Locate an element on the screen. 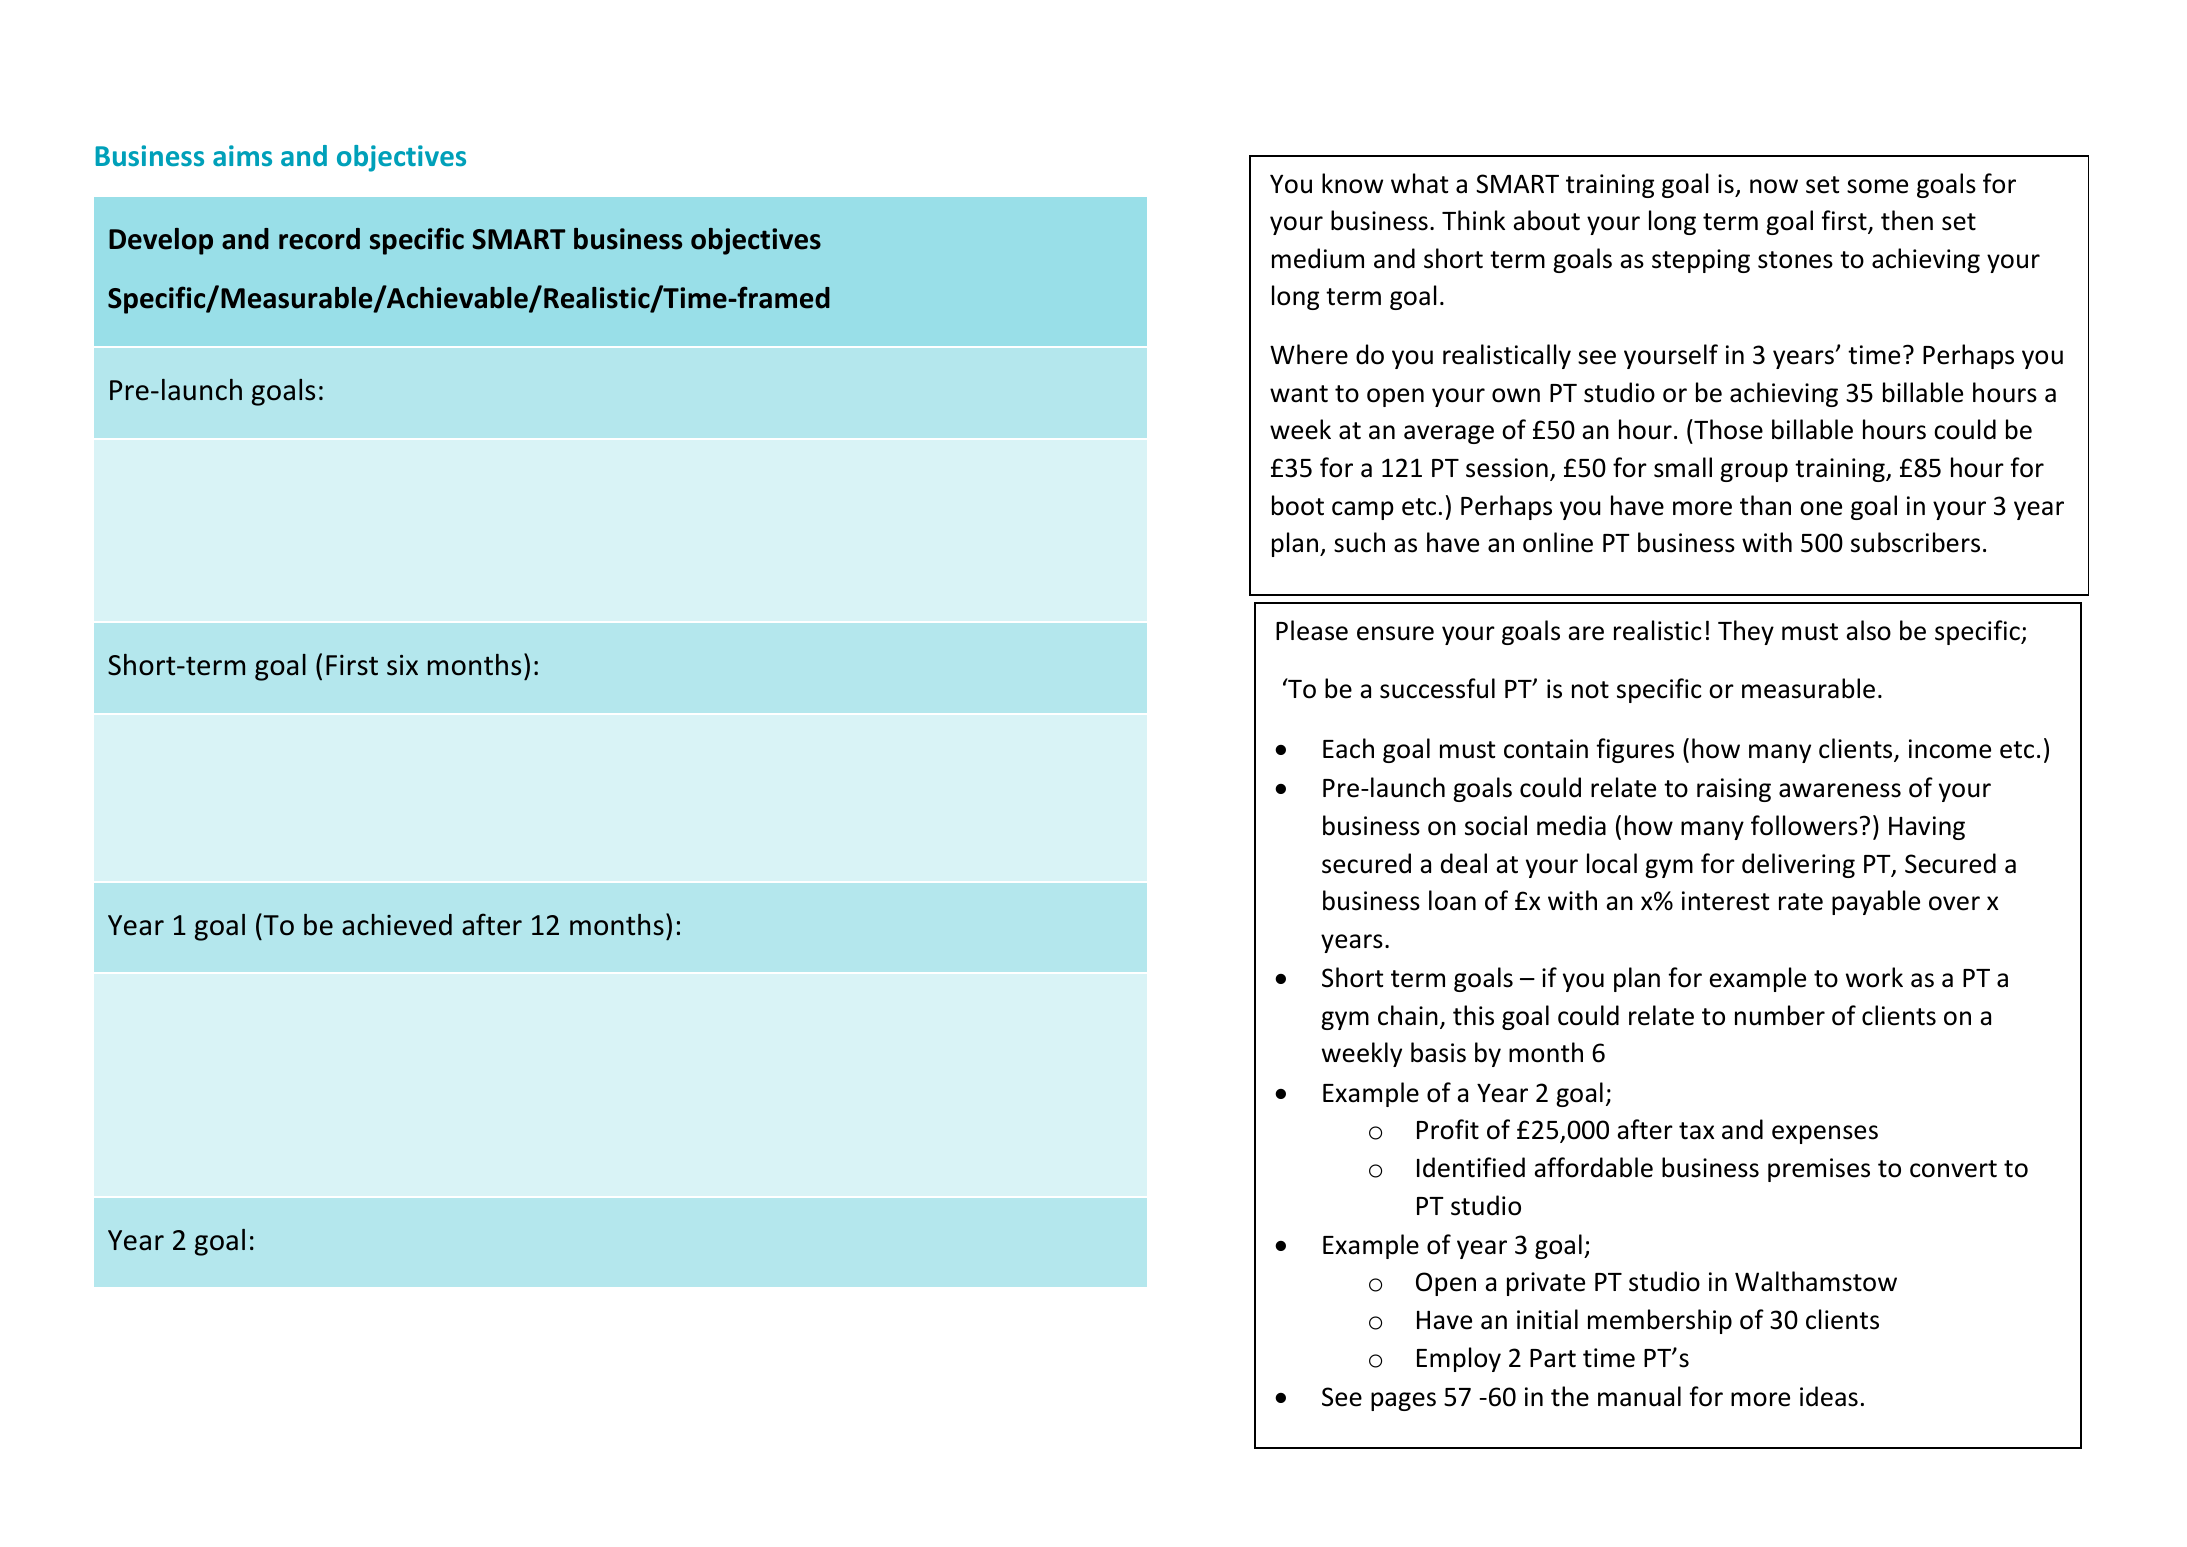 Image resolution: width=2187 pixels, height=1547 pixels. raising is located at coordinates (1734, 790).
